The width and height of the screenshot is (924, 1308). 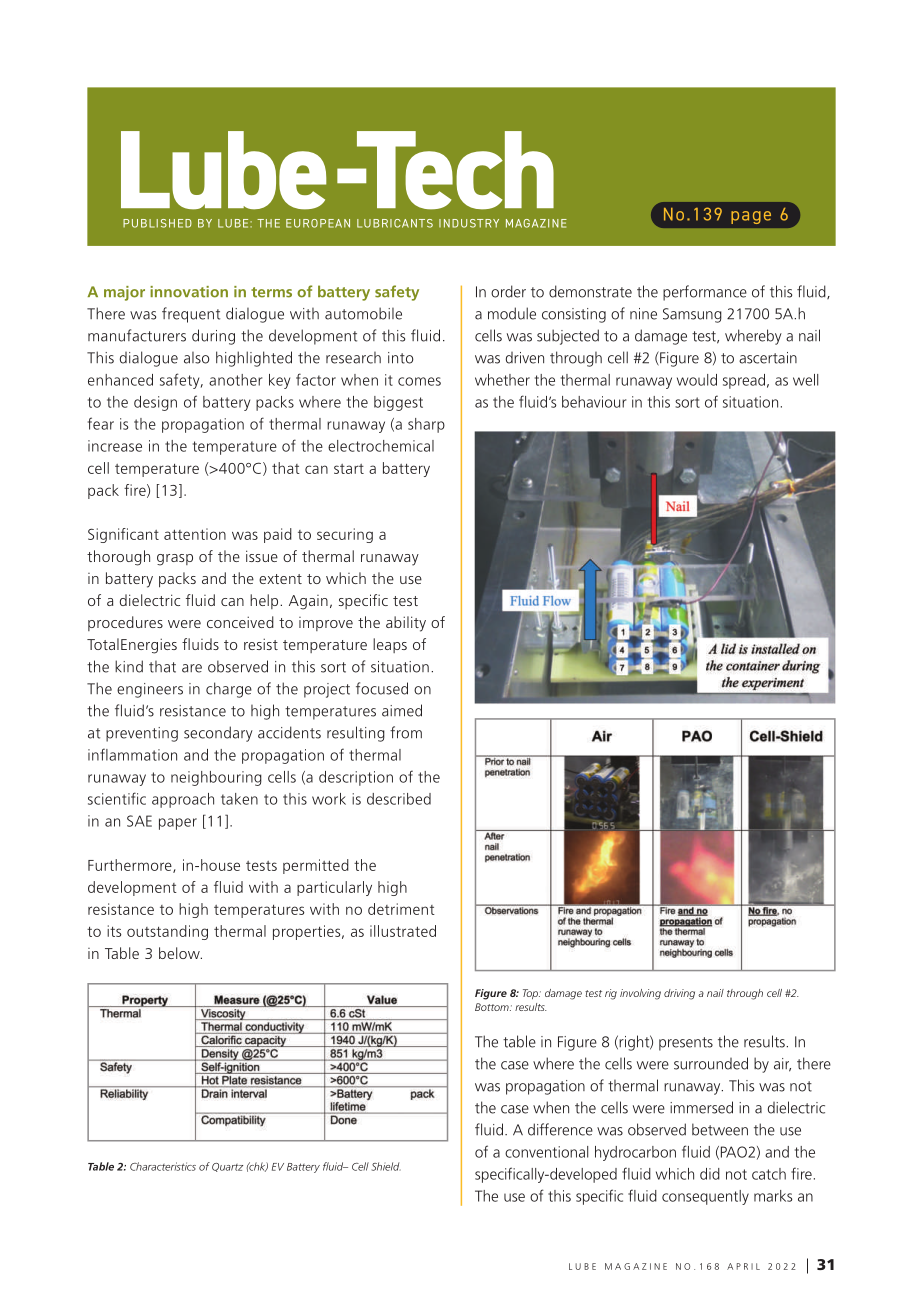 What do you see at coordinates (751, 217) in the screenshot?
I see `page` at bounding box center [751, 217].
